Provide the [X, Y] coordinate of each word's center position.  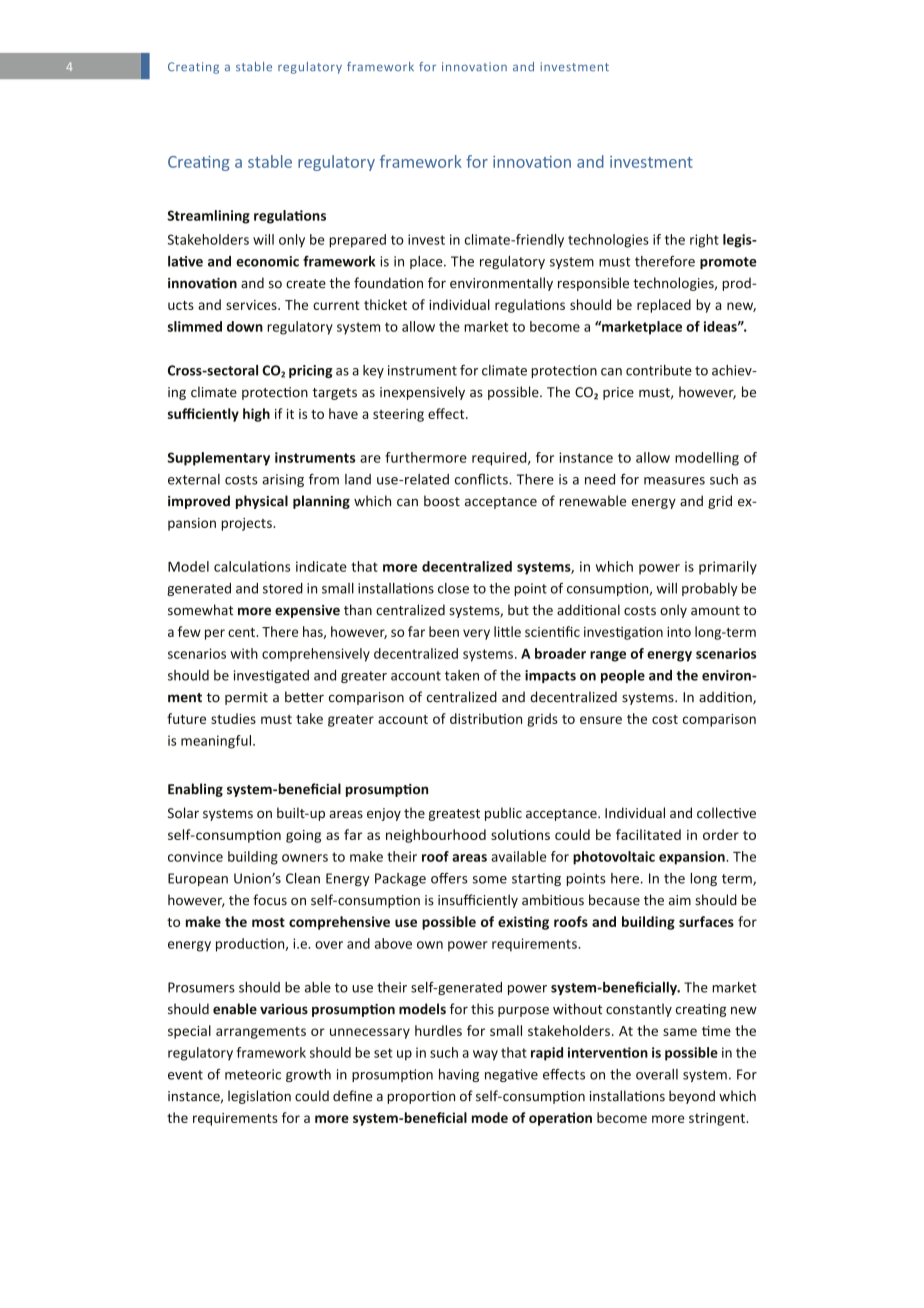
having [459, 1075]
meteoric [253, 1074]
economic [267, 261]
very [476, 634]
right [704, 241]
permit [246, 698]
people [623, 676]
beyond [692, 1097]
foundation [388, 283]
